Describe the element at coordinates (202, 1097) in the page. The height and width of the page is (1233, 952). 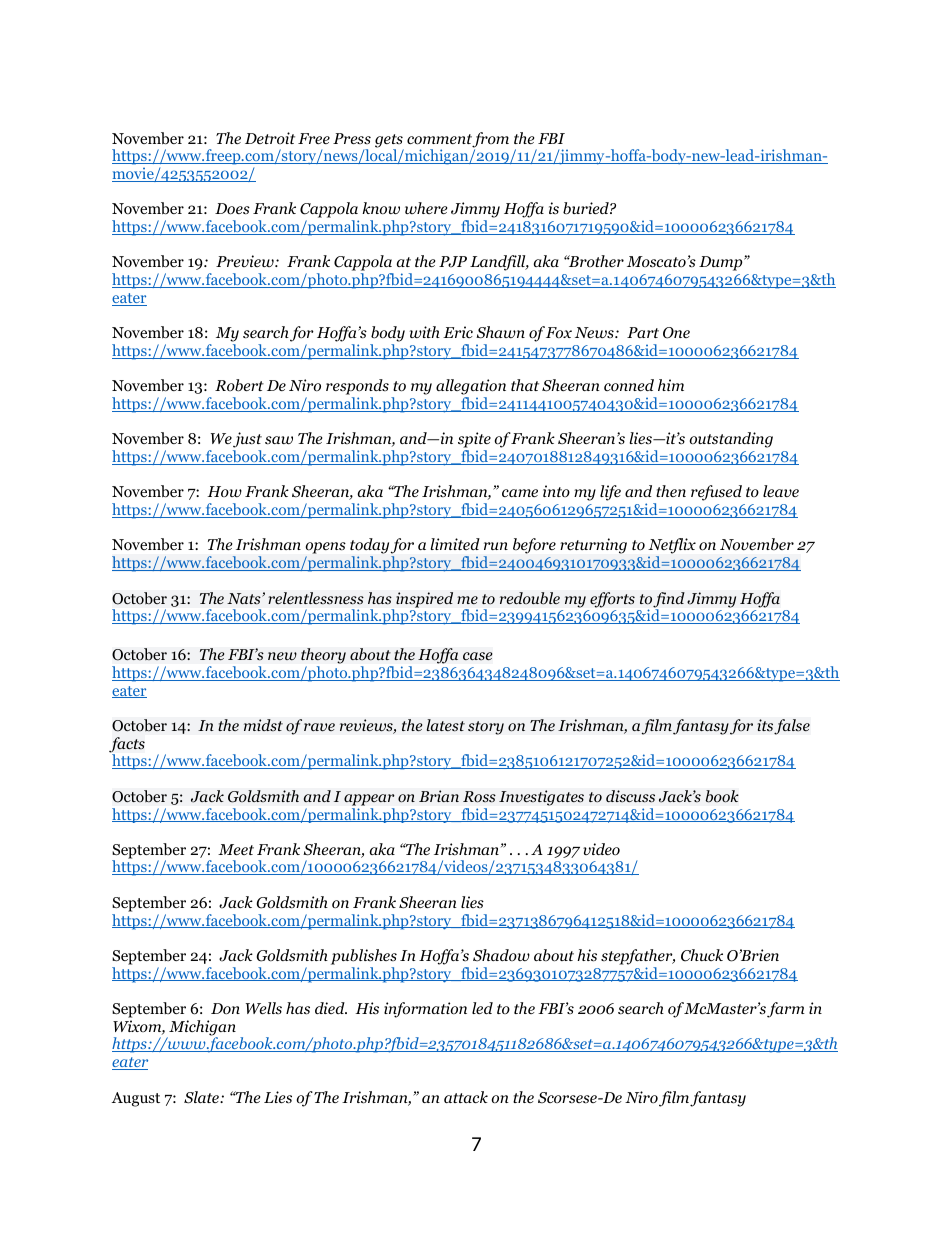
I see `Slate` at that location.
